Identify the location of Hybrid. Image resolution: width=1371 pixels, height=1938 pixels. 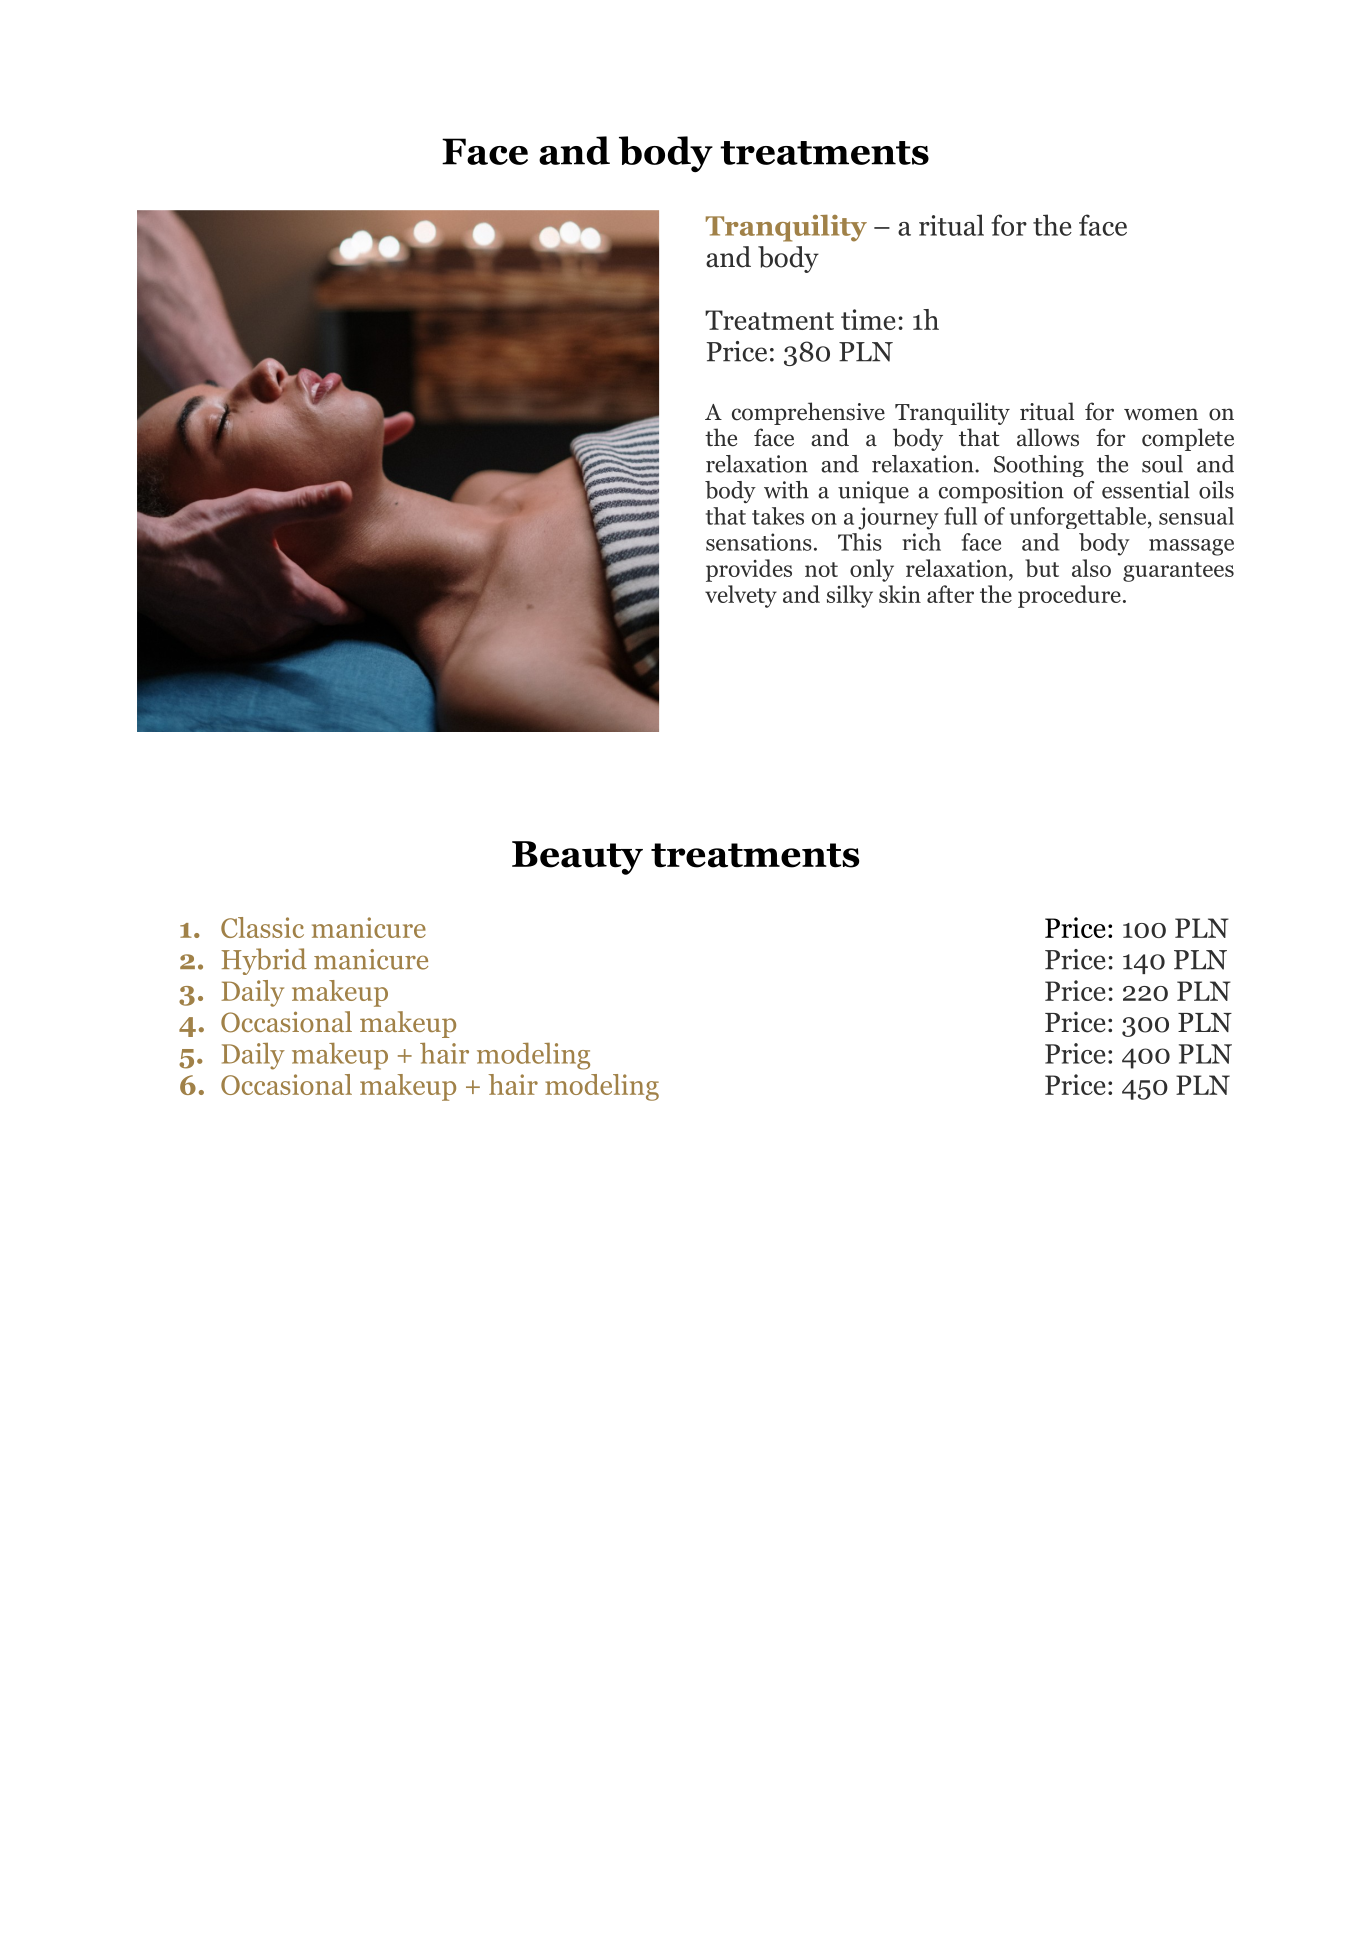
(264, 961).
